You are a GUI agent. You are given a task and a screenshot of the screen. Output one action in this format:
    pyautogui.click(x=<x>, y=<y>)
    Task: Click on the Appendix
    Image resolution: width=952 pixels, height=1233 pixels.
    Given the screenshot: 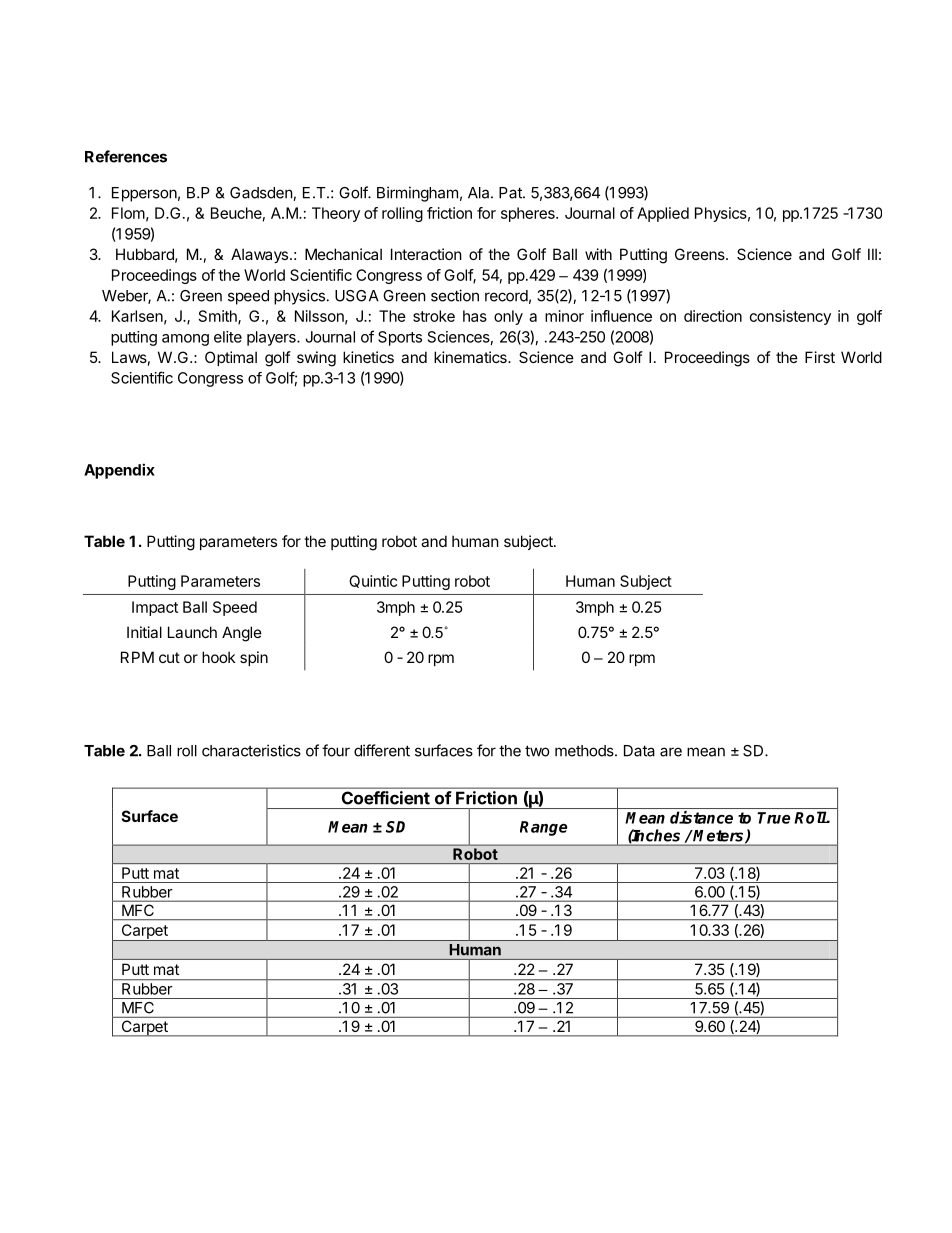 What is the action you would take?
    pyautogui.click(x=119, y=471)
